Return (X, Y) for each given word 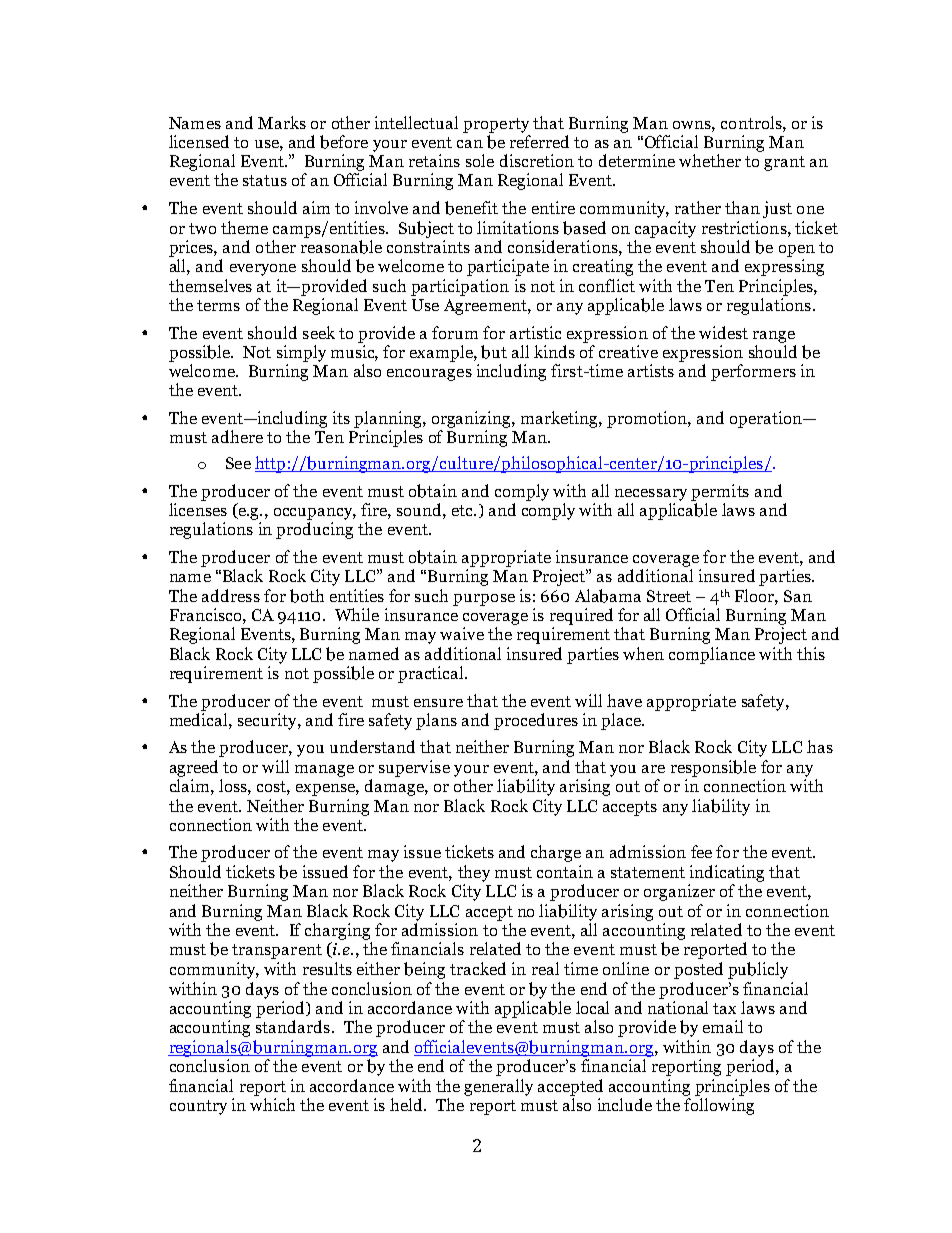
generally (498, 1087)
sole (480, 160)
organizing (472, 419)
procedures (536, 721)
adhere (237, 436)
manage (324, 771)
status (265, 180)
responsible (713, 768)
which (272, 1104)
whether (710, 160)
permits (720, 492)
